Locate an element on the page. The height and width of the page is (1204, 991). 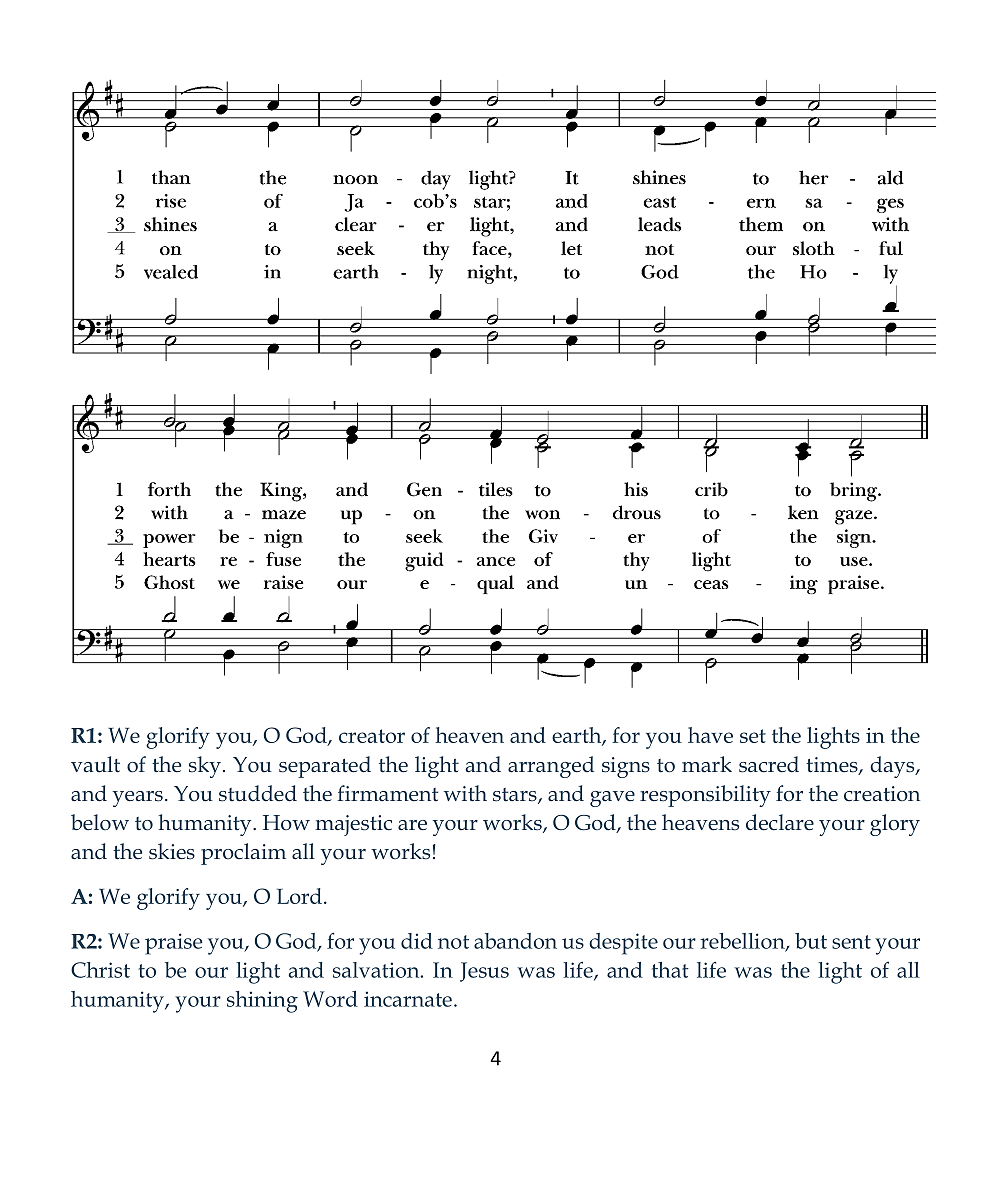
incarnate is located at coordinates (408, 999).
